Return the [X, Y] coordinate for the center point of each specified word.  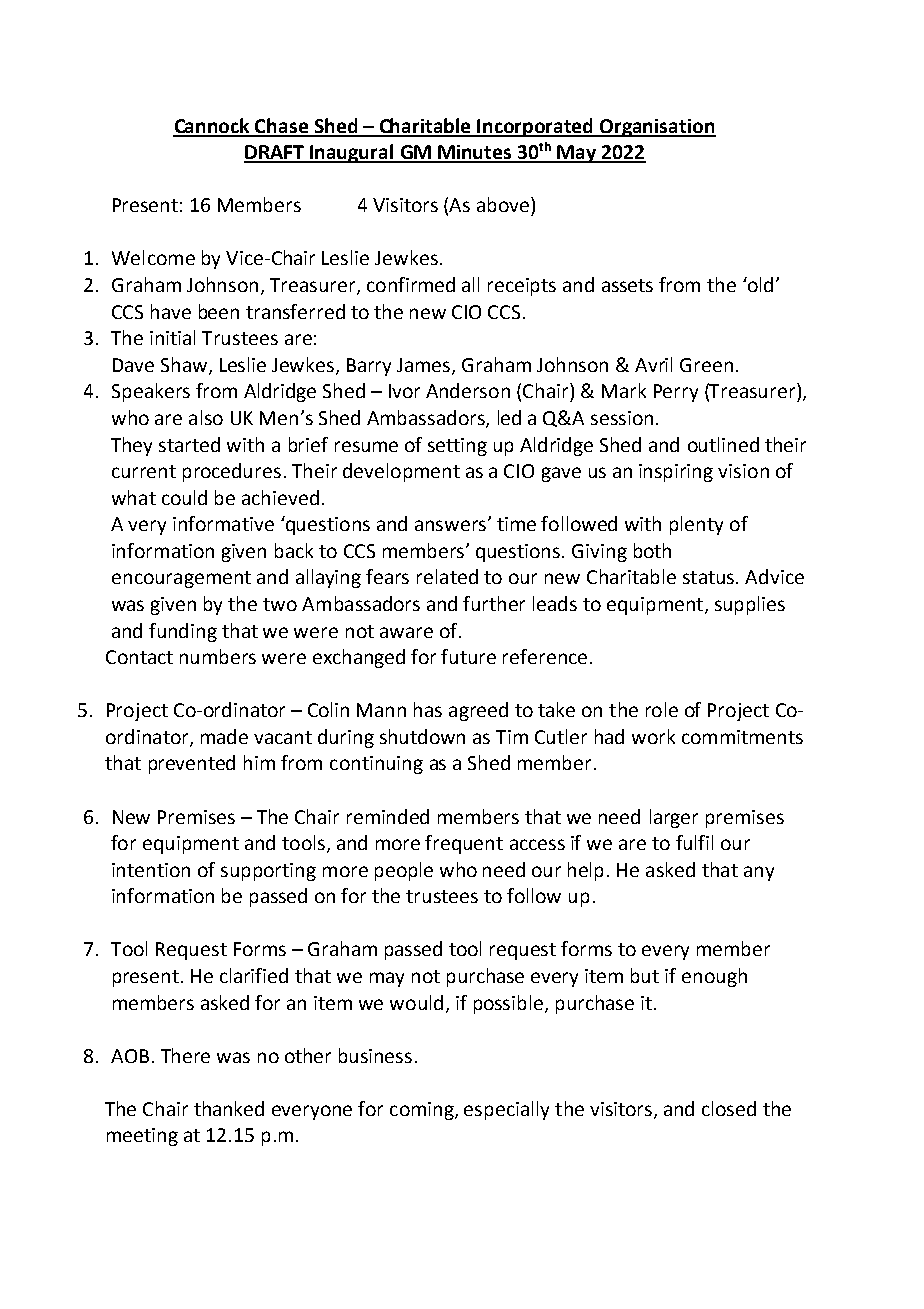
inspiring [676, 473]
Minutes [475, 153]
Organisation [657, 128]
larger [674, 818]
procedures [232, 472]
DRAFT [275, 153]
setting [457, 447]
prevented [192, 764]
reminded [388, 816]
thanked [229, 1108]
